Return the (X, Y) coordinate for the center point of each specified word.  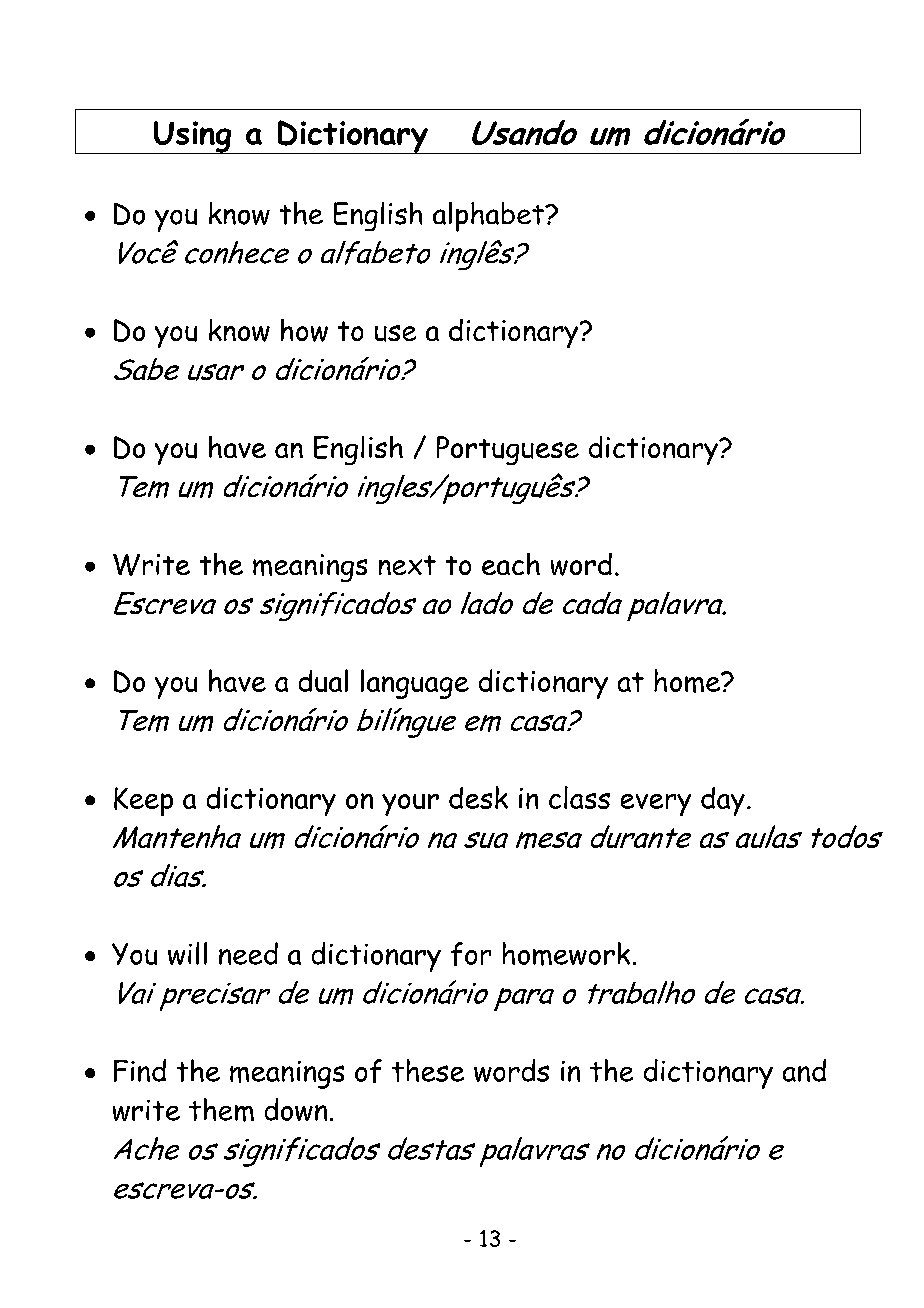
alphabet (489, 217)
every (656, 805)
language (415, 684)
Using (192, 137)
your (410, 805)
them (221, 1110)
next (407, 565)
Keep (143, 801)
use (395, 333)
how (304, 330)
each (511, 564)
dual (323, 680)
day (723, 801)
